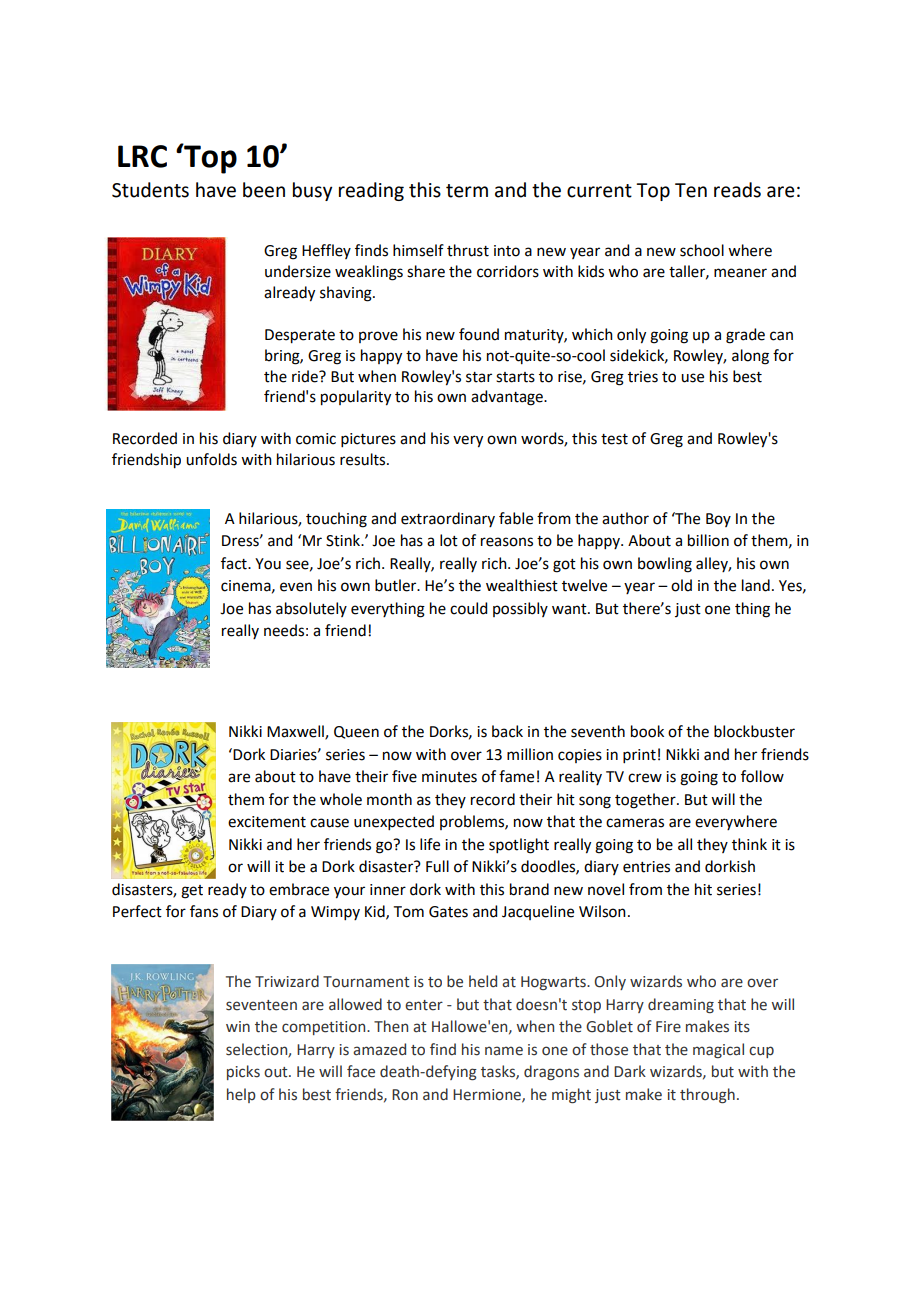 This image has height=1308, width=924. What do you see at coordinates (448, 519) in the image?
I see `extraordinary` at bounding box center [448, 519].
